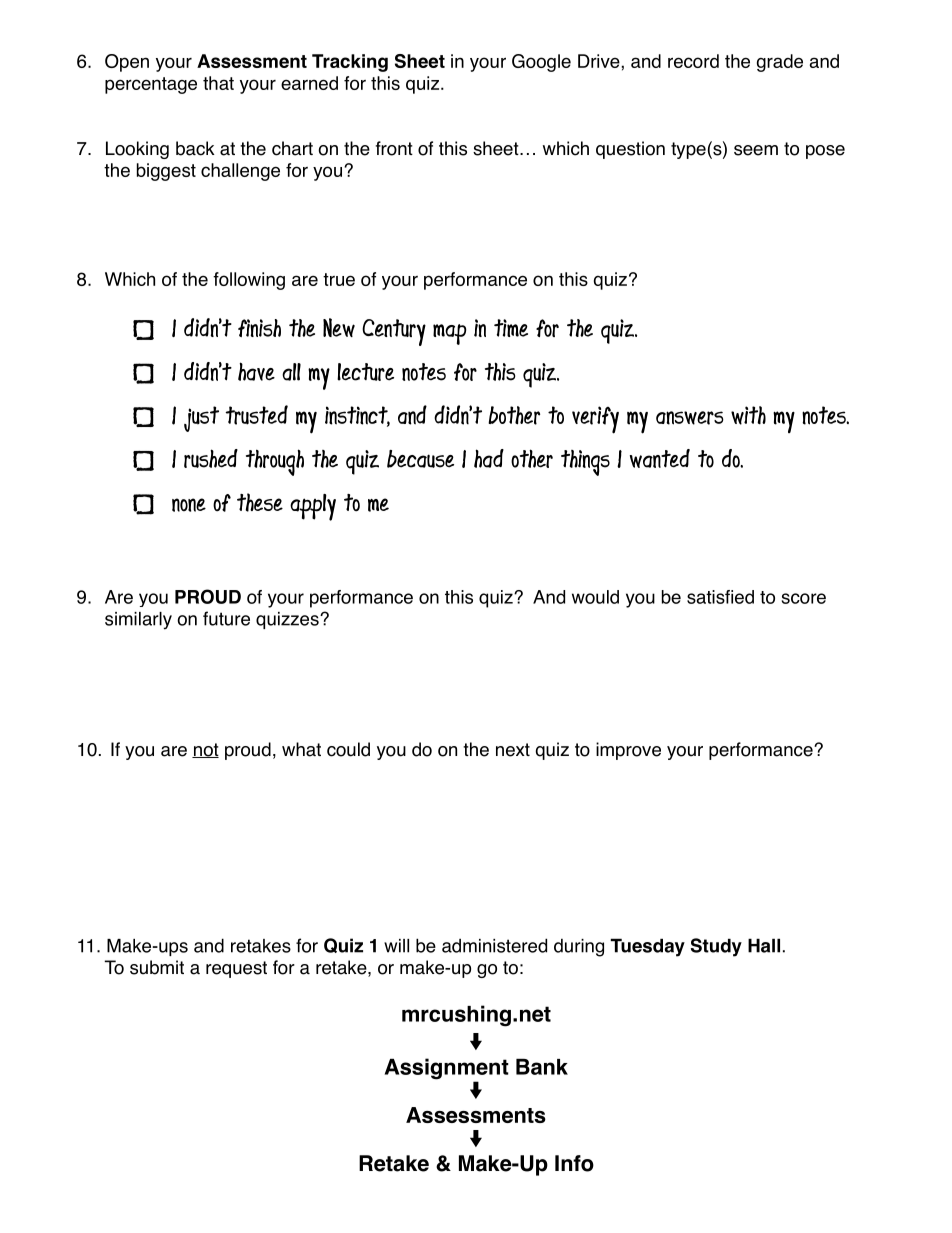 This document has width=952, height=1233. I want to click on Google, so click(541, 63).
